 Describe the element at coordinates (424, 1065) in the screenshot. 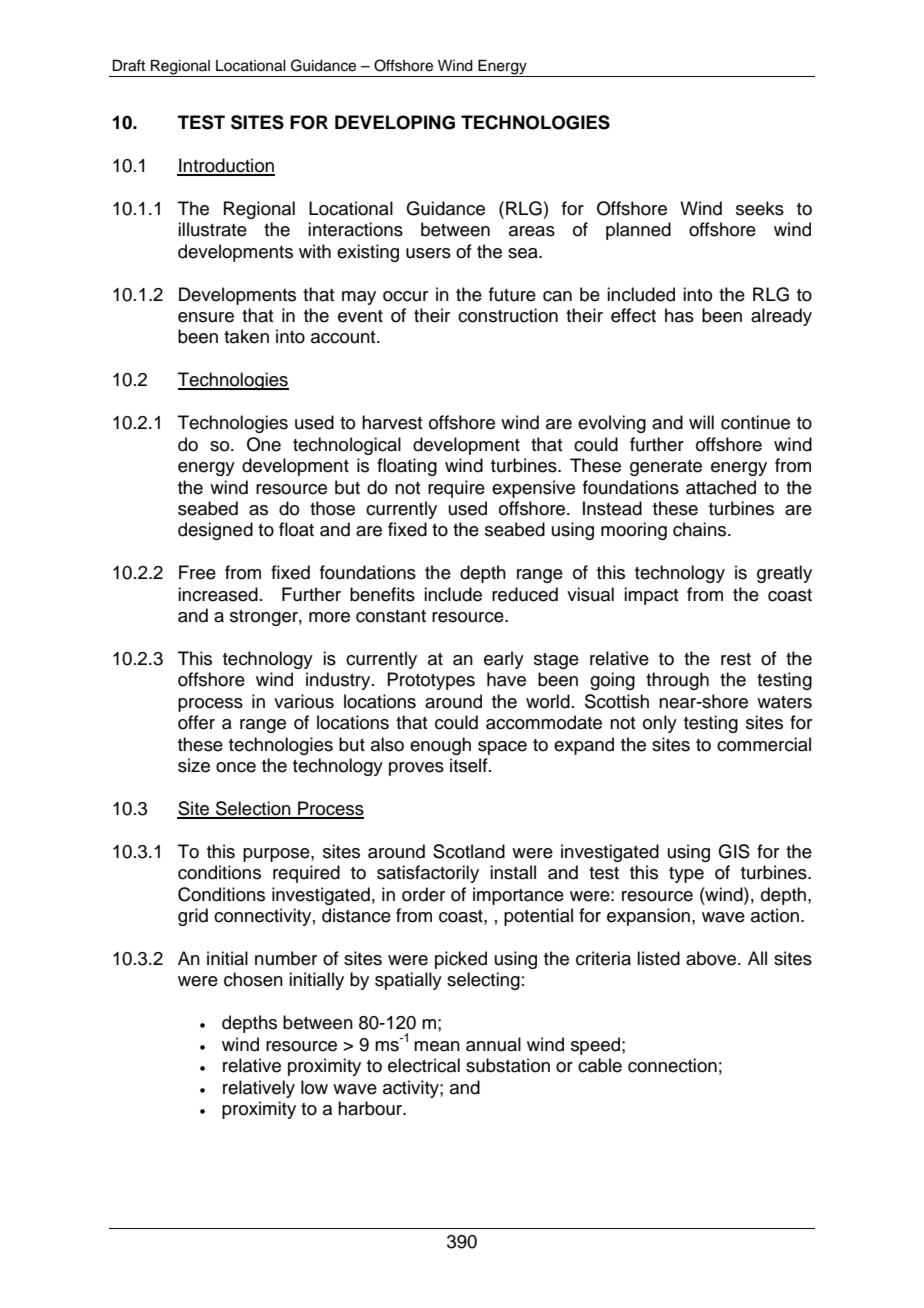

I see `electrical` at that location.
